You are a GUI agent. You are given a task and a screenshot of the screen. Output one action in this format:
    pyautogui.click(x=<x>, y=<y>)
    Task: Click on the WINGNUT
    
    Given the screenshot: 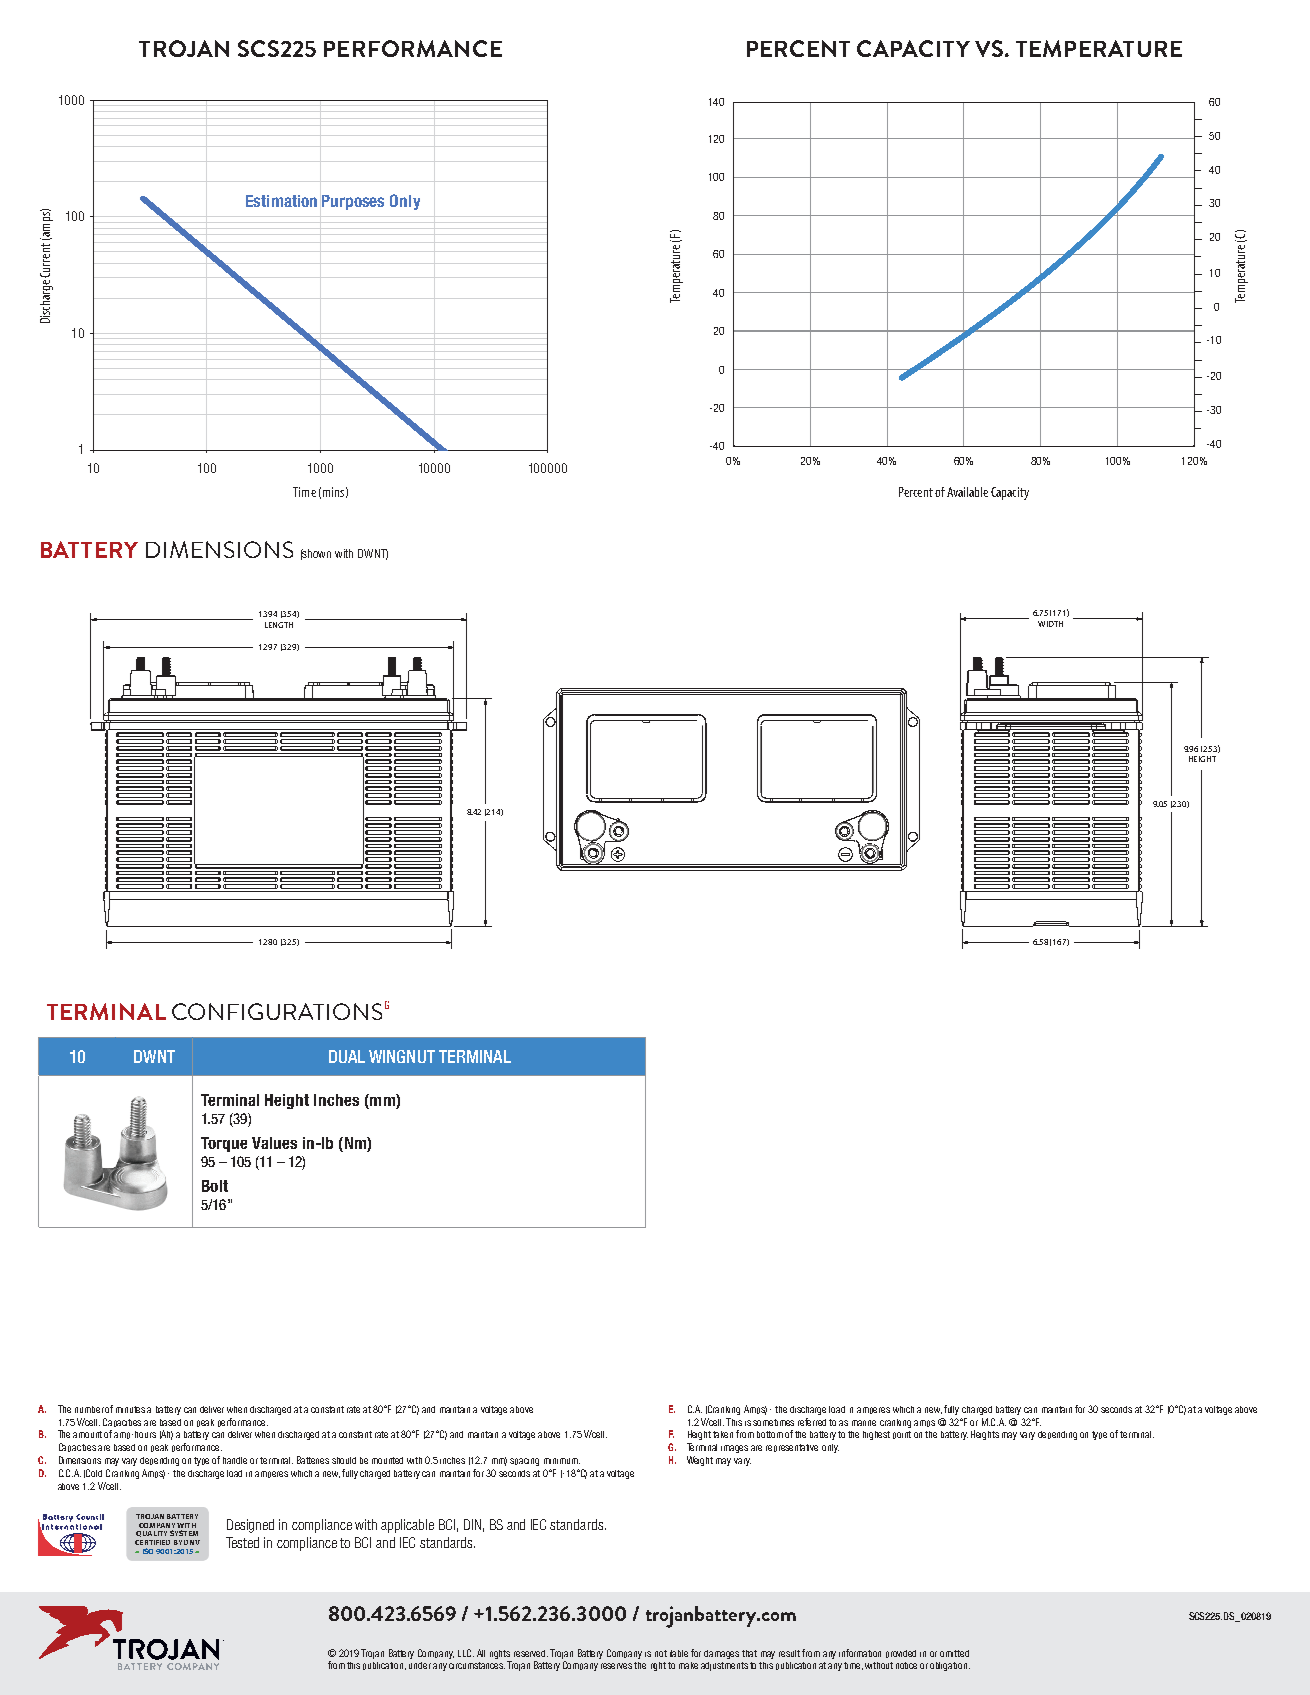 What is the action you would take?
    pyautogui.click(x=402, y=1056)
